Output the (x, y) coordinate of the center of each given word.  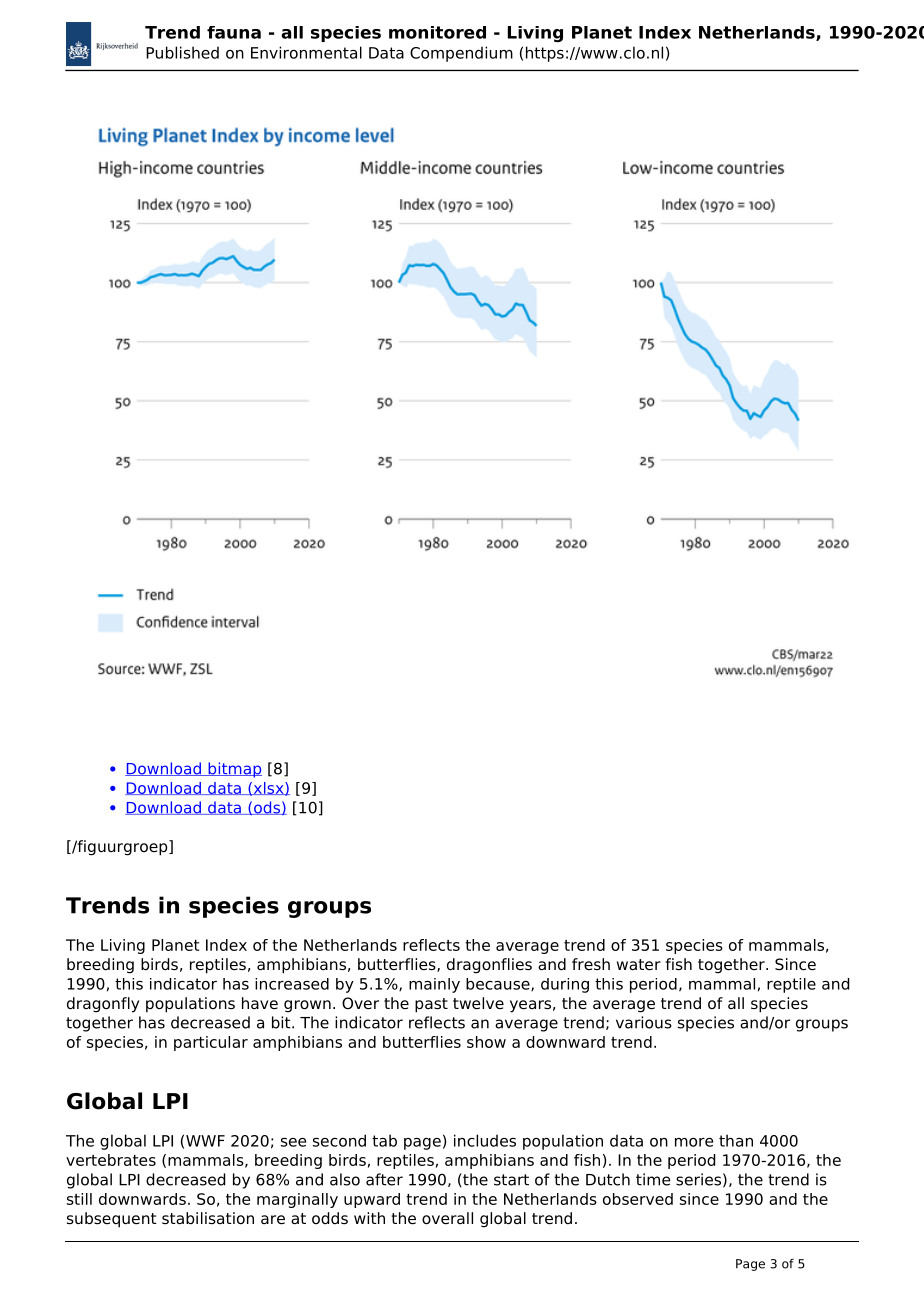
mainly (434, 985)
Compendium (461, 54)
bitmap (234, 770)
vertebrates (111, 1160)
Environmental (306, 52)
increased (292, 984)
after (384, 1179)
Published (182, 52)
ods (267, 808)
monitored (437, 32)
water (639, 965)
